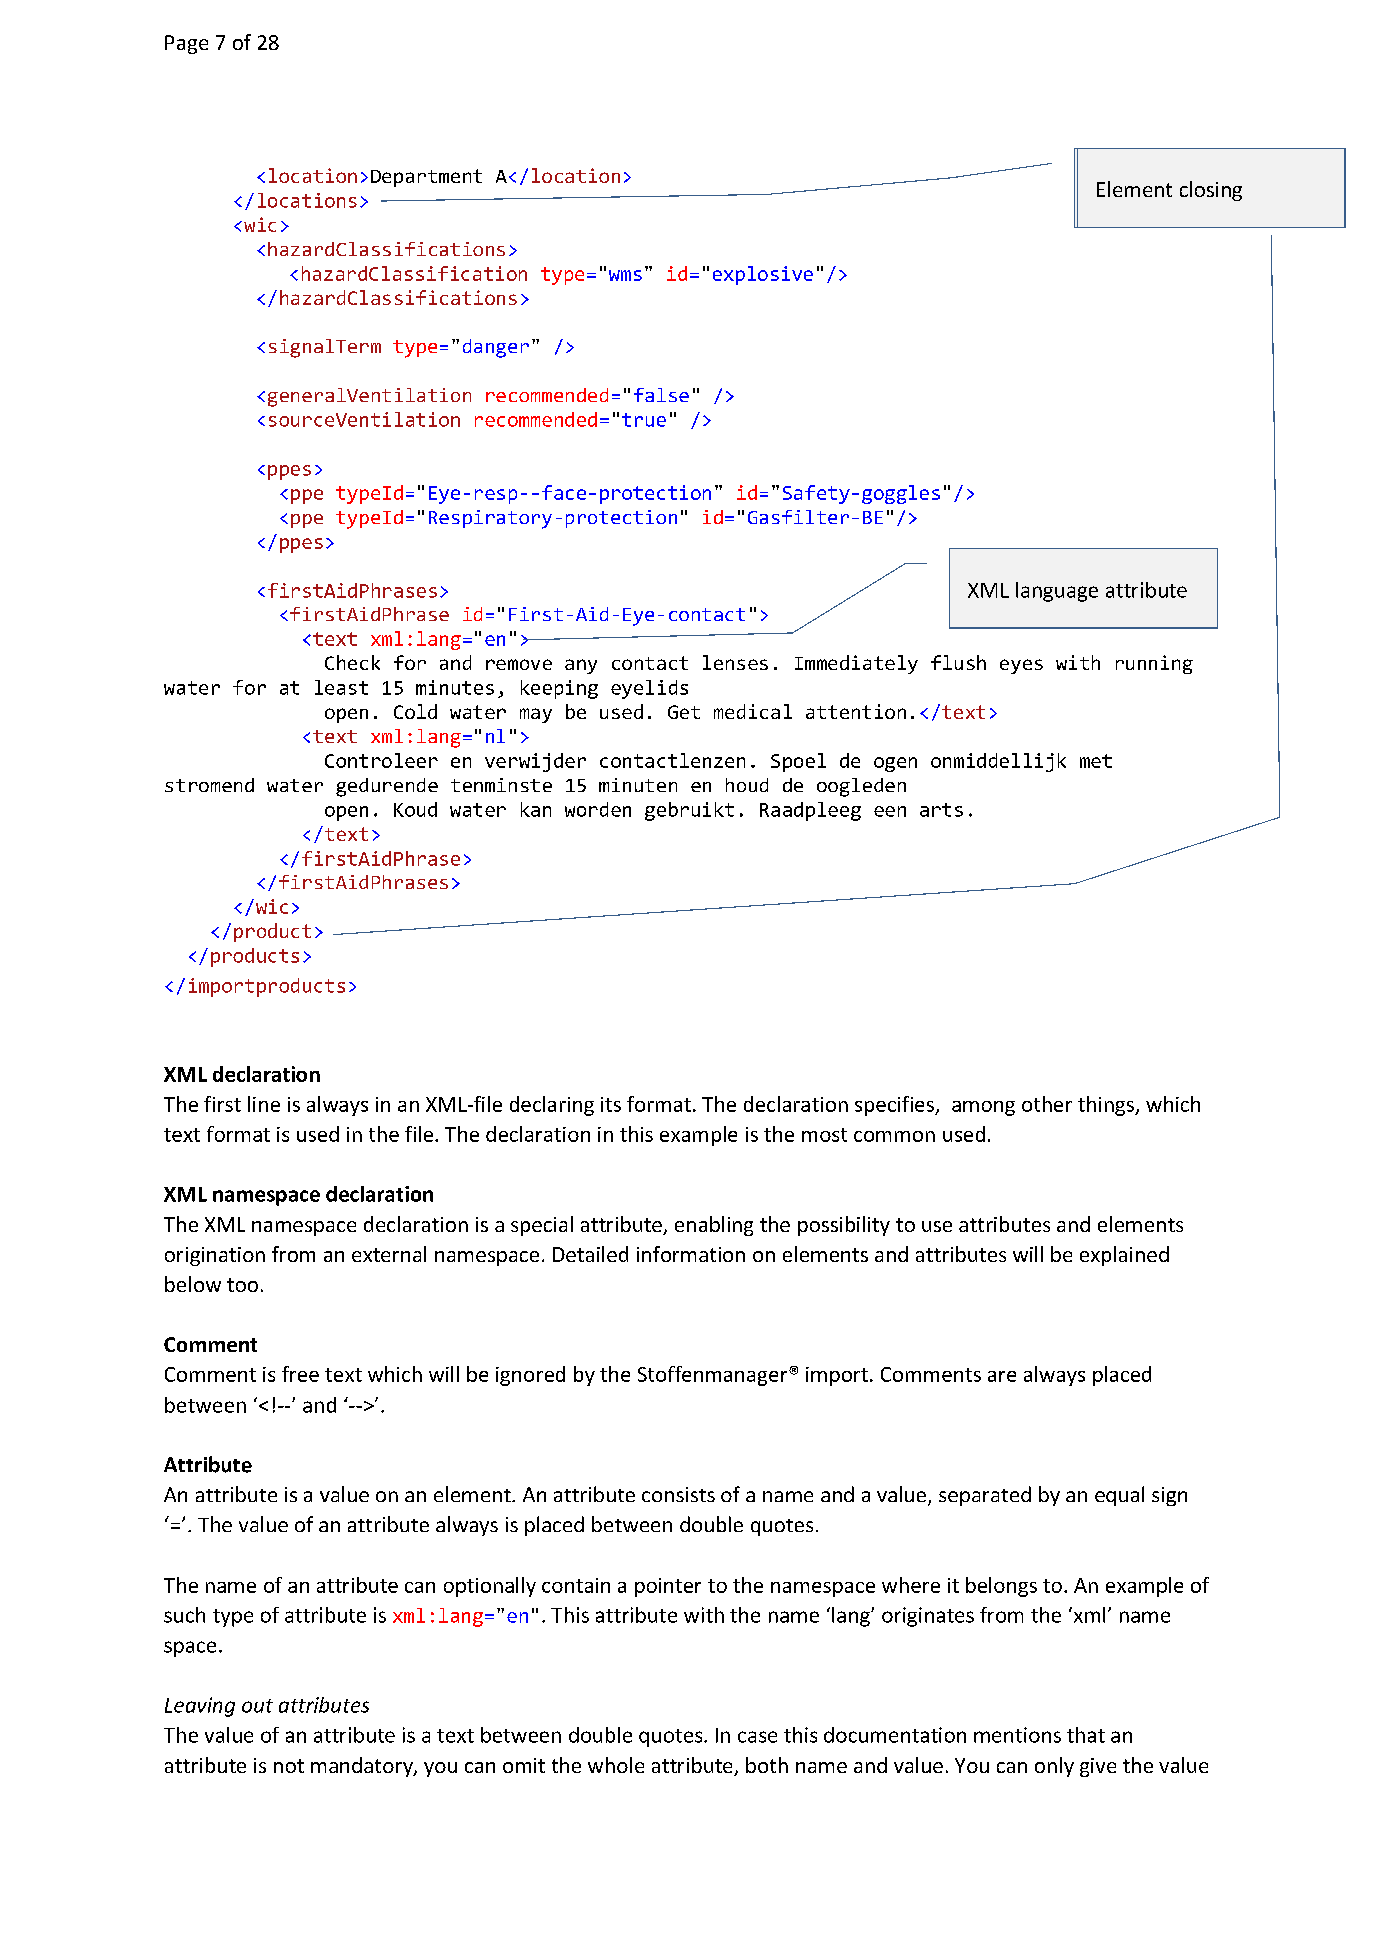  I want to click on too, so click(242, 1285).
